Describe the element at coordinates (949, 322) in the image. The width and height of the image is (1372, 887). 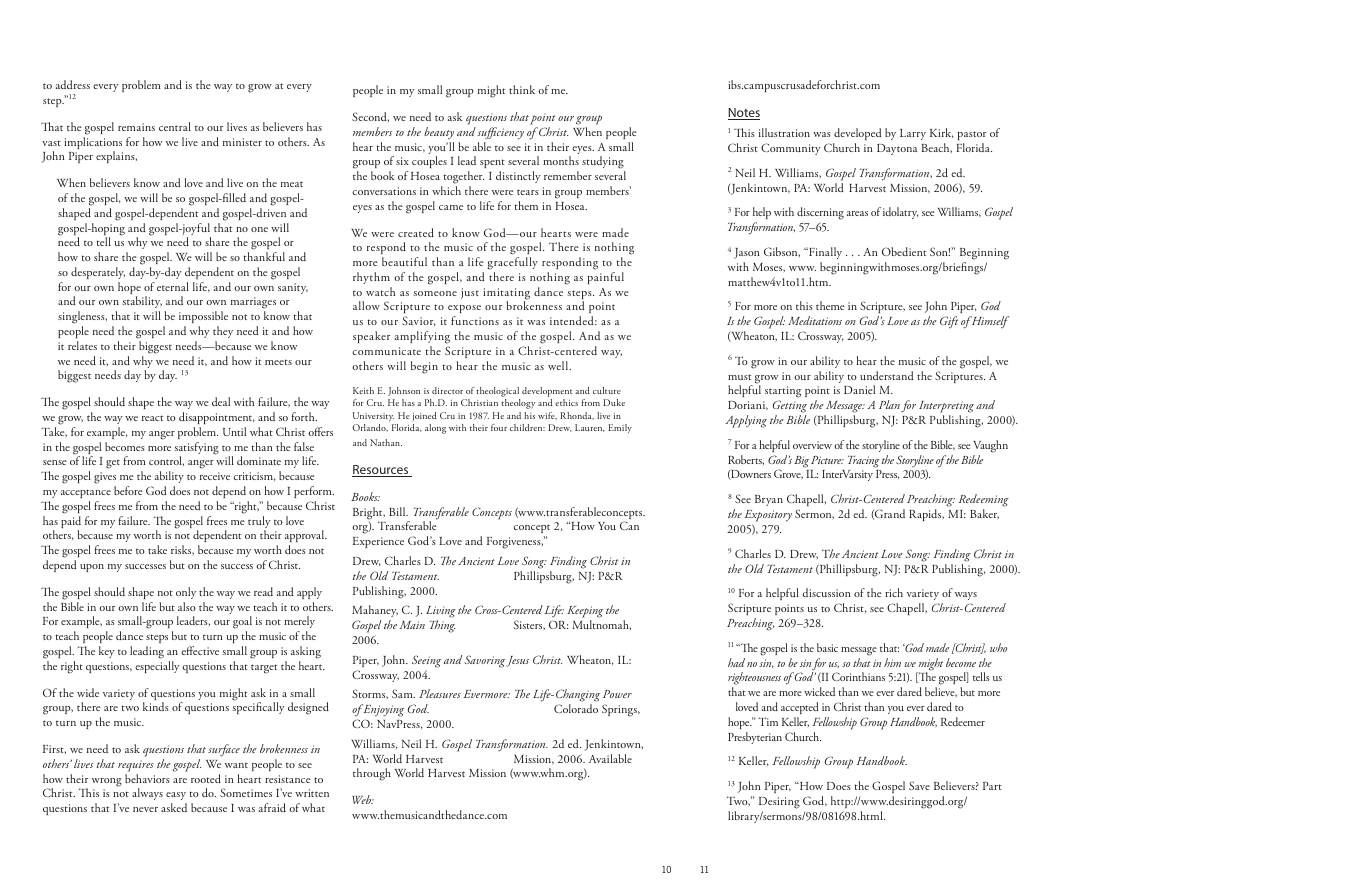
I see `Gift` at that location.
